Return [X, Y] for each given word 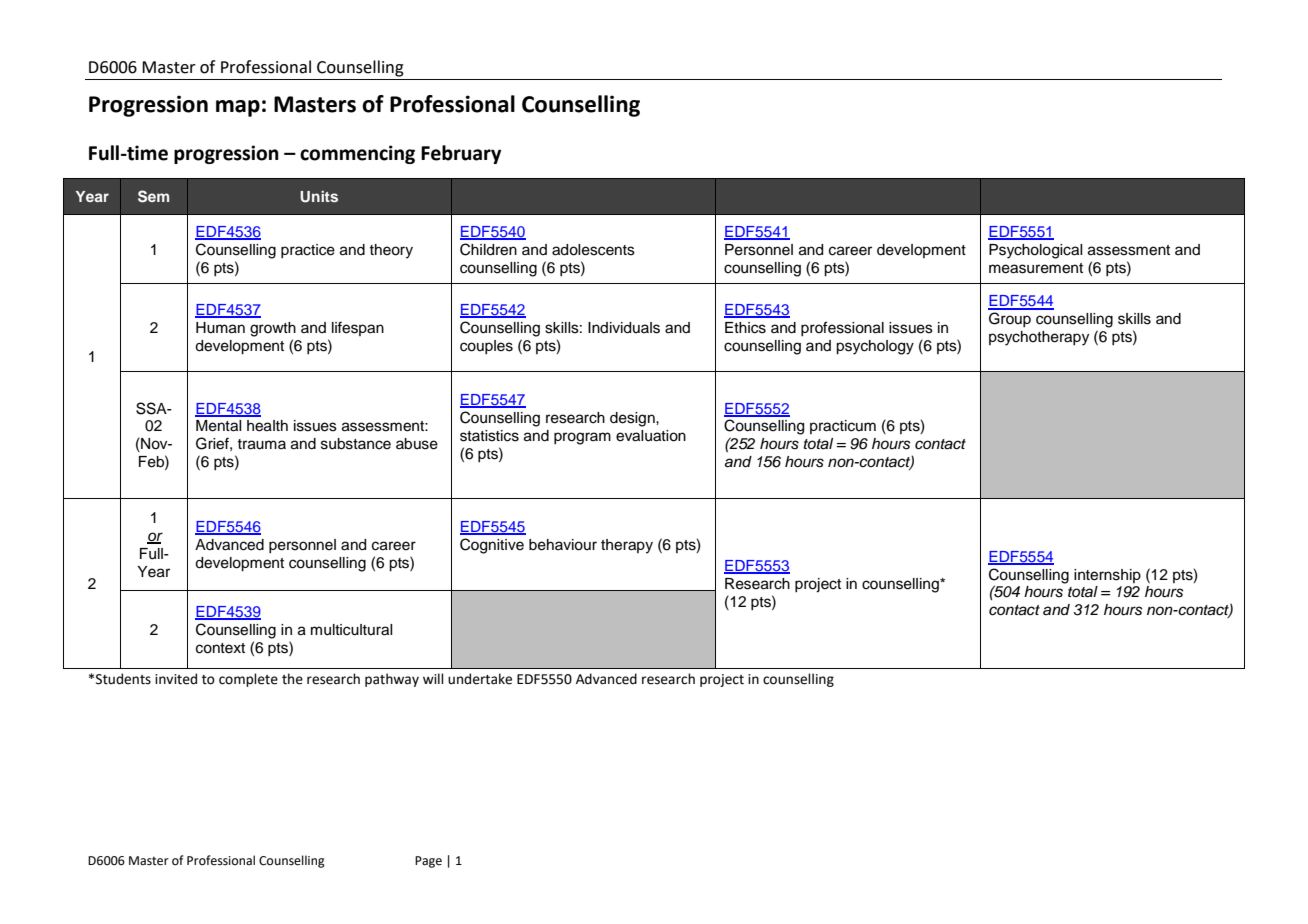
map [238, 108]
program [582, 438]
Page [428, 862]
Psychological [1036, 251]
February [461, 154]
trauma [261, 444]
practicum [843, 427]
